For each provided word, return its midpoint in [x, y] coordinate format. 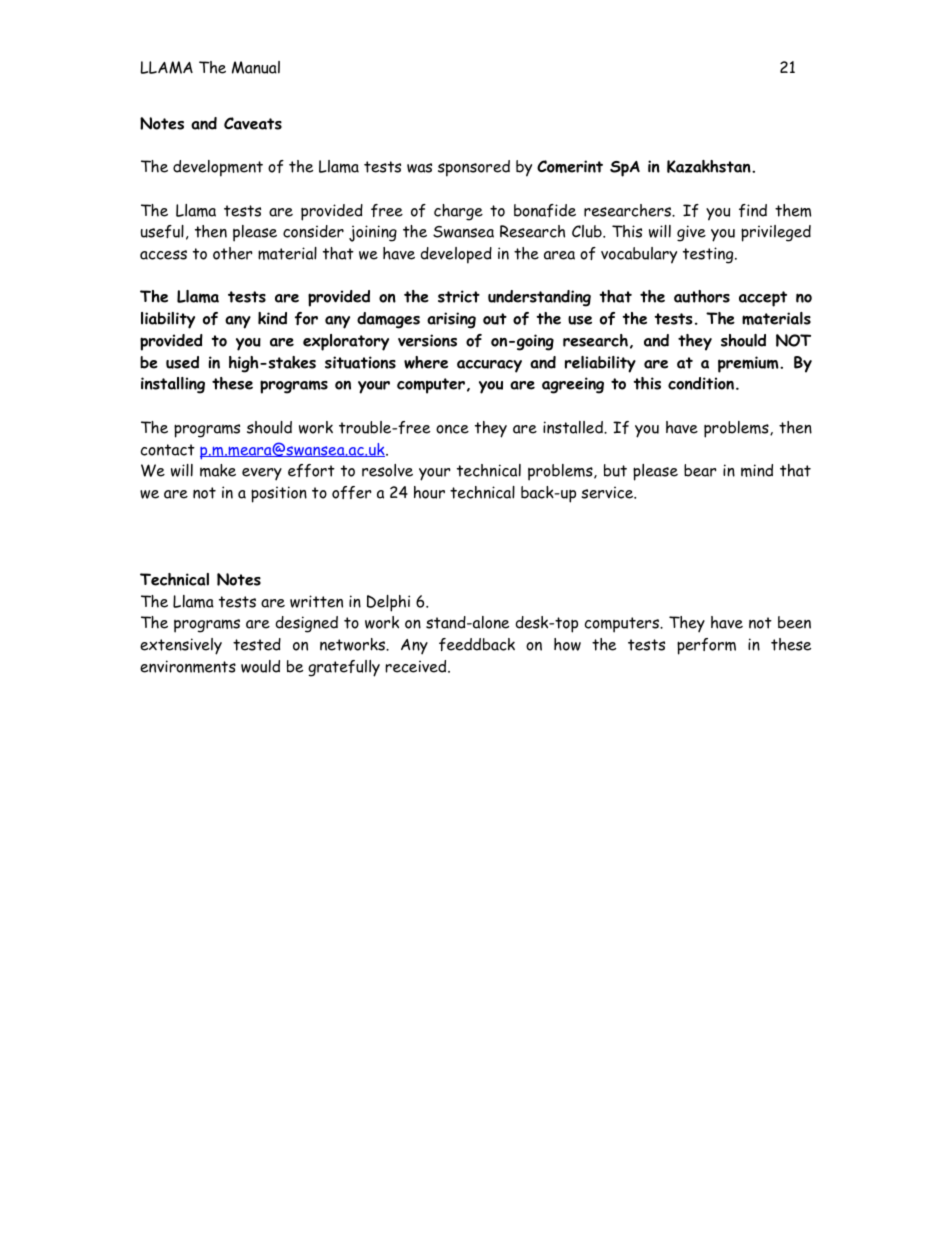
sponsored [474, 168]
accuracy [489, 366]
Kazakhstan [710, 166]
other [232, 253]
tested [257, 644]
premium [749, 364]
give [691, 233]
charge [458, 212]
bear [700, 470]
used [182, 362]
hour [429, 492]
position [279, 494]
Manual [256, 67]
